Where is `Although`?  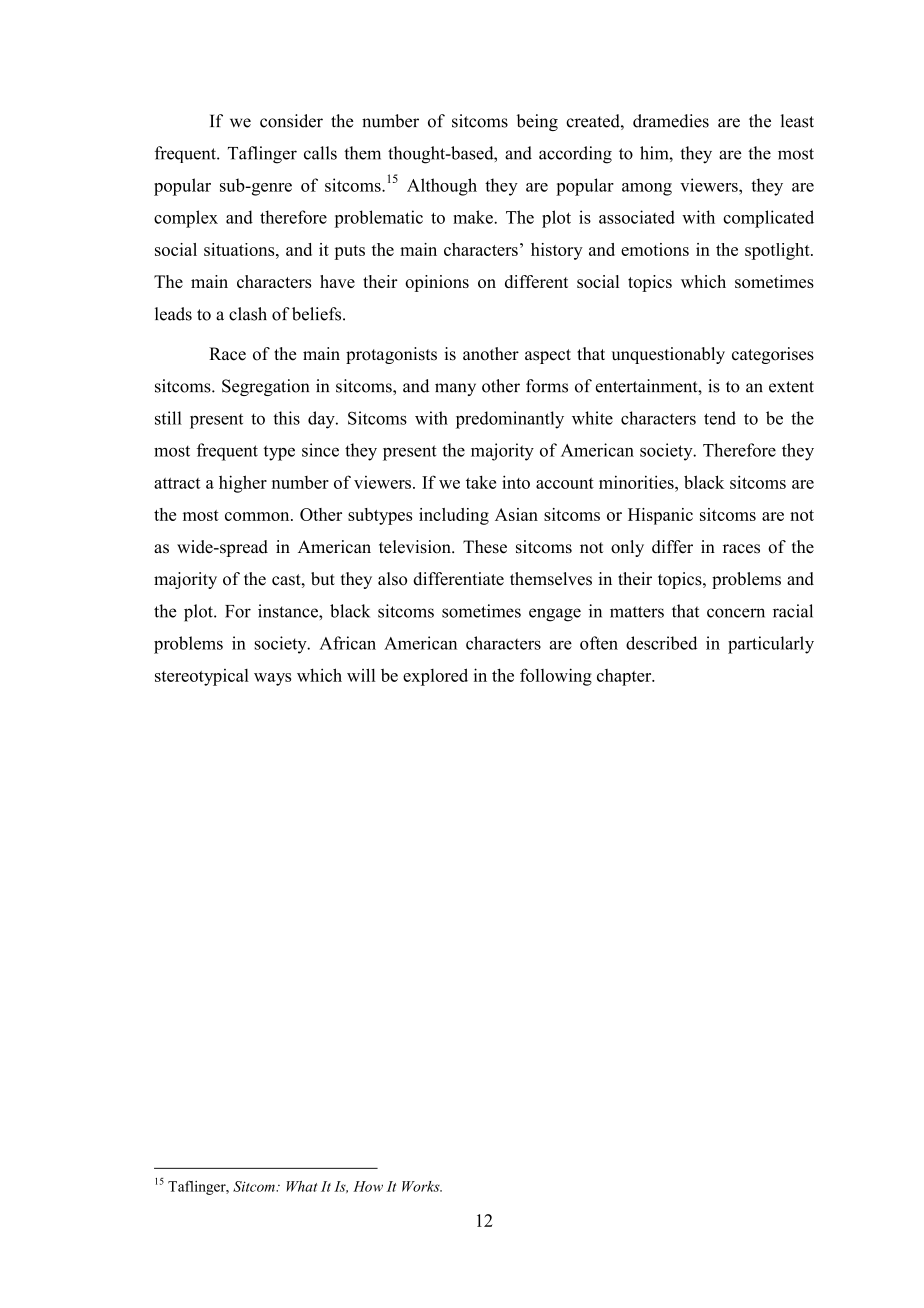 Although is located at coordinates (442, 187).
